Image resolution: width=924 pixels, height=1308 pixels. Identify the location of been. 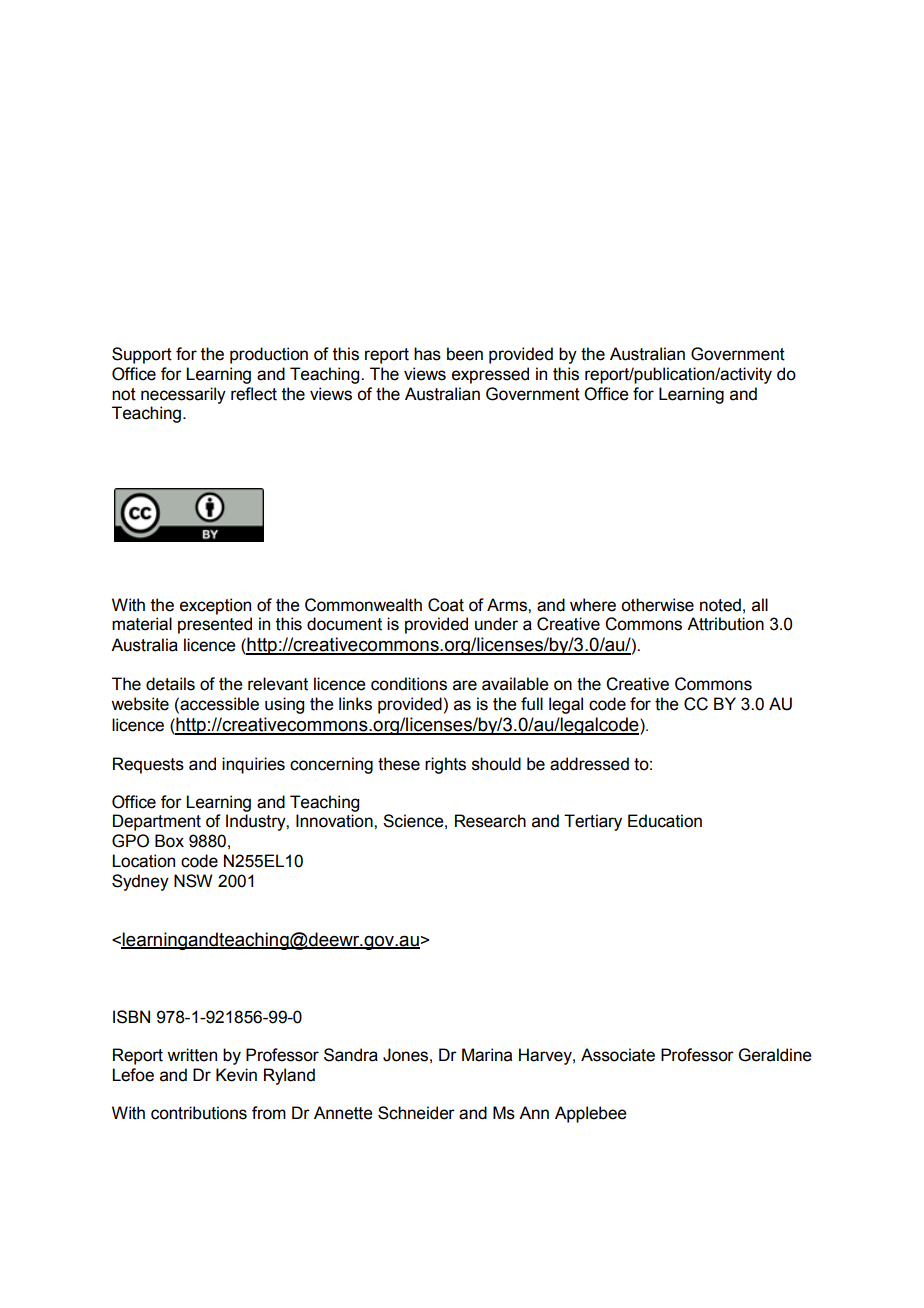
(465, 354).
